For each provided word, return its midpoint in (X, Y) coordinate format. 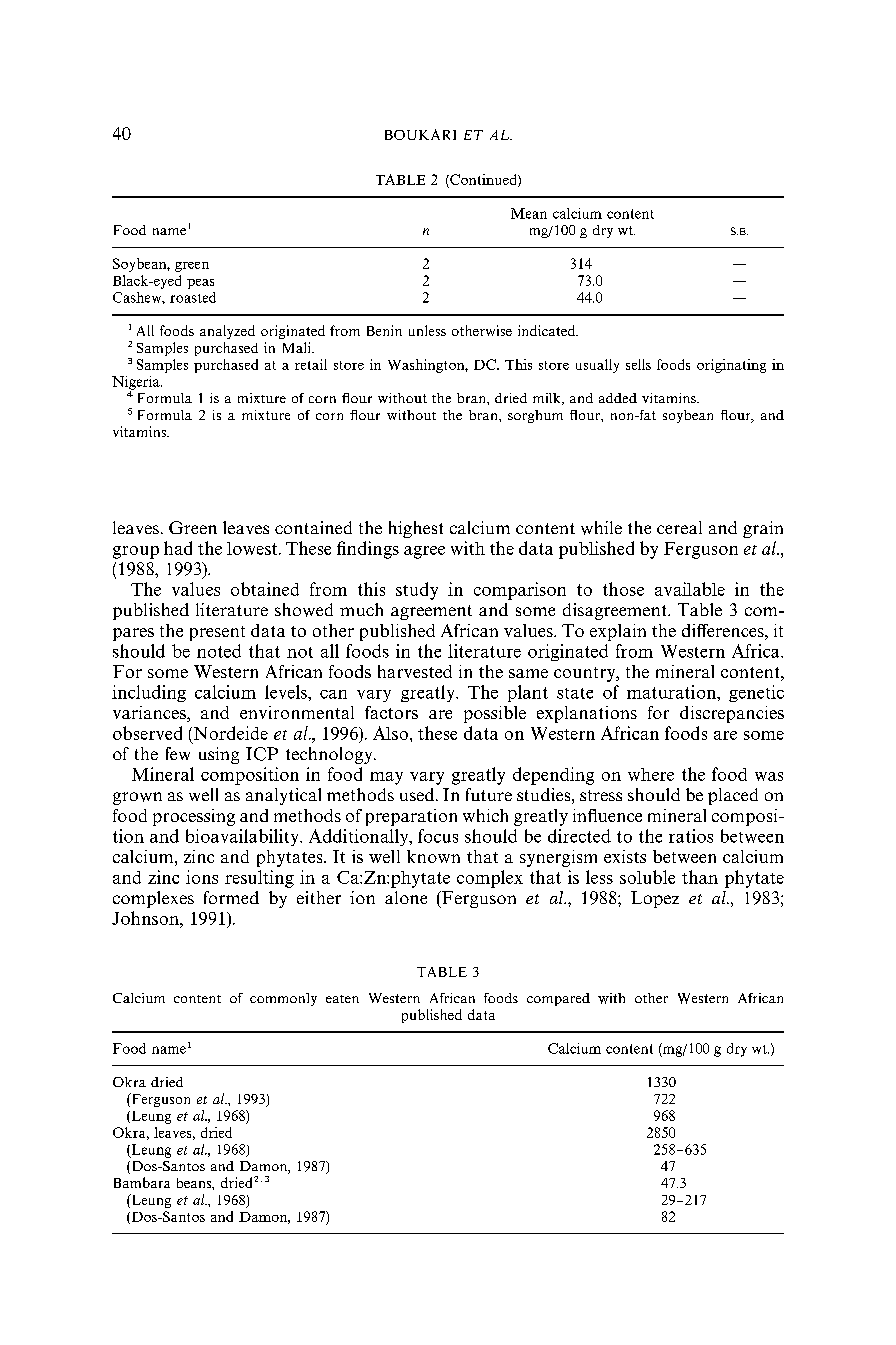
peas (200, 284)
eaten (342, 999)
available (690, 589)
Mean (529, 213)
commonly (283, 999)
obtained (265, 589)
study (417, 591)
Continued (483, 180)
